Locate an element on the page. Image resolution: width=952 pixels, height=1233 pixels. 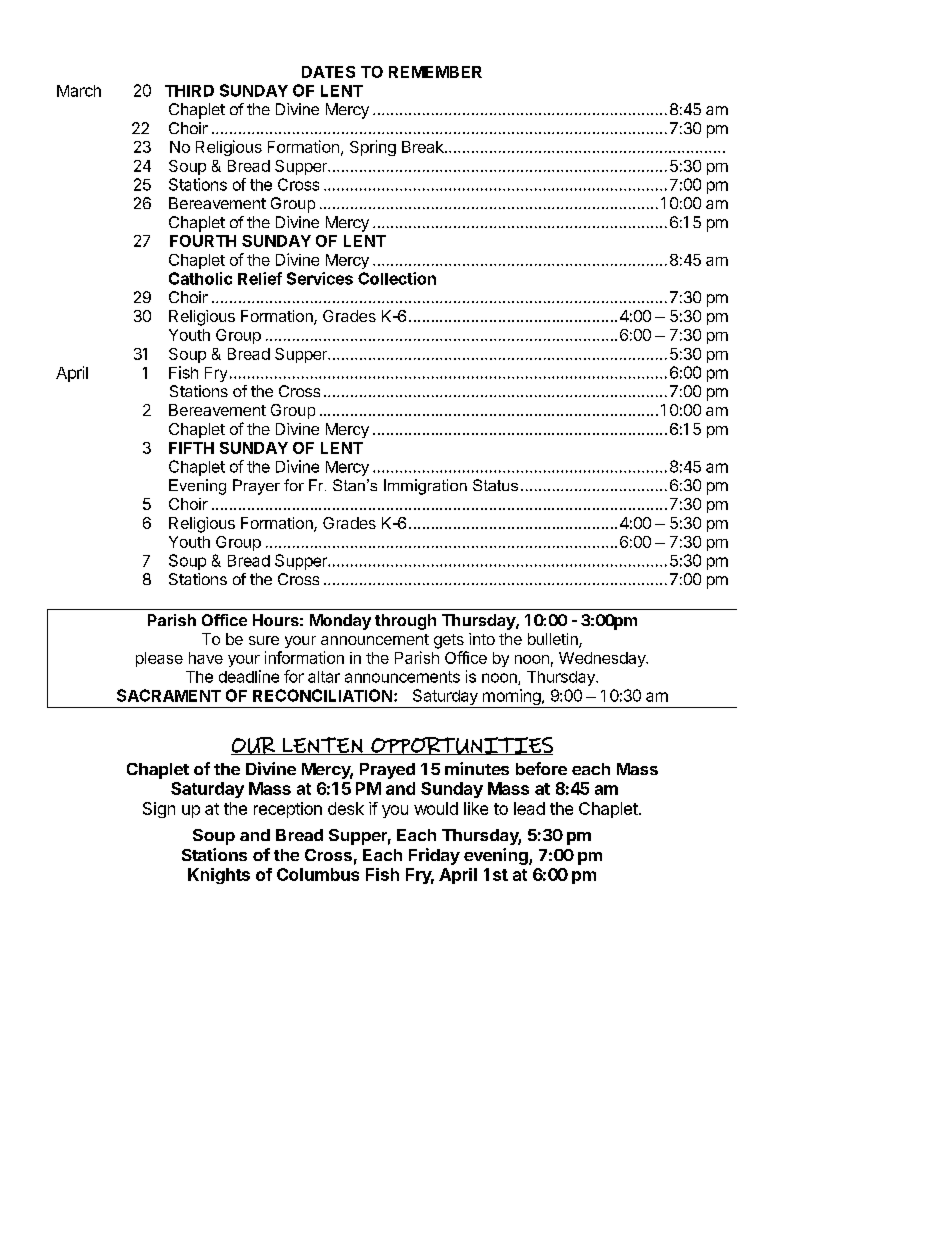
Sign is located at coordinates (159, 810).
